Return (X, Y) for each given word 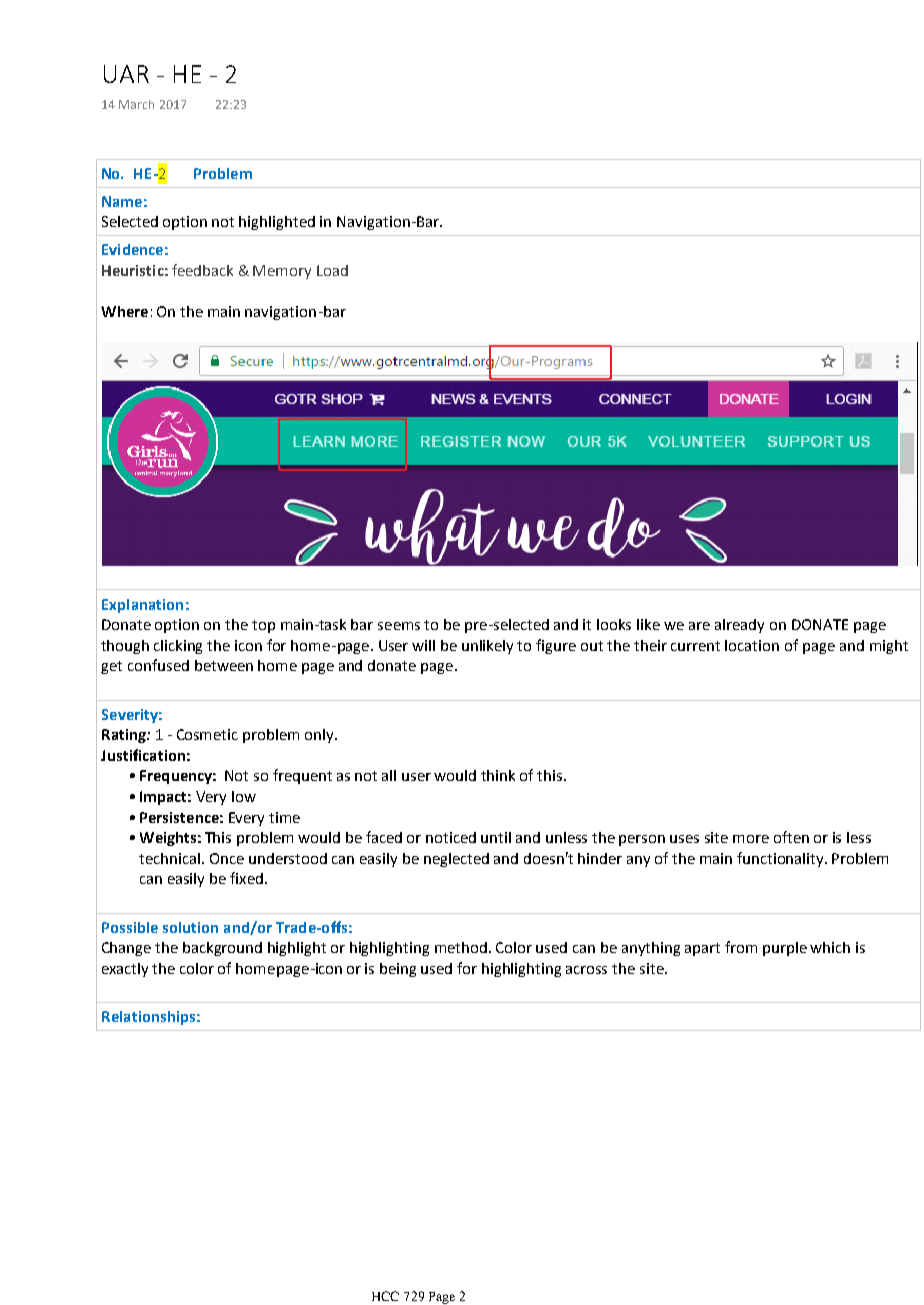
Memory (282, 272)
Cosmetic (207, 734)
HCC (385, 1296)
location (752, 645)
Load (332, 270)
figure (556, 646)
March (136, 104)
